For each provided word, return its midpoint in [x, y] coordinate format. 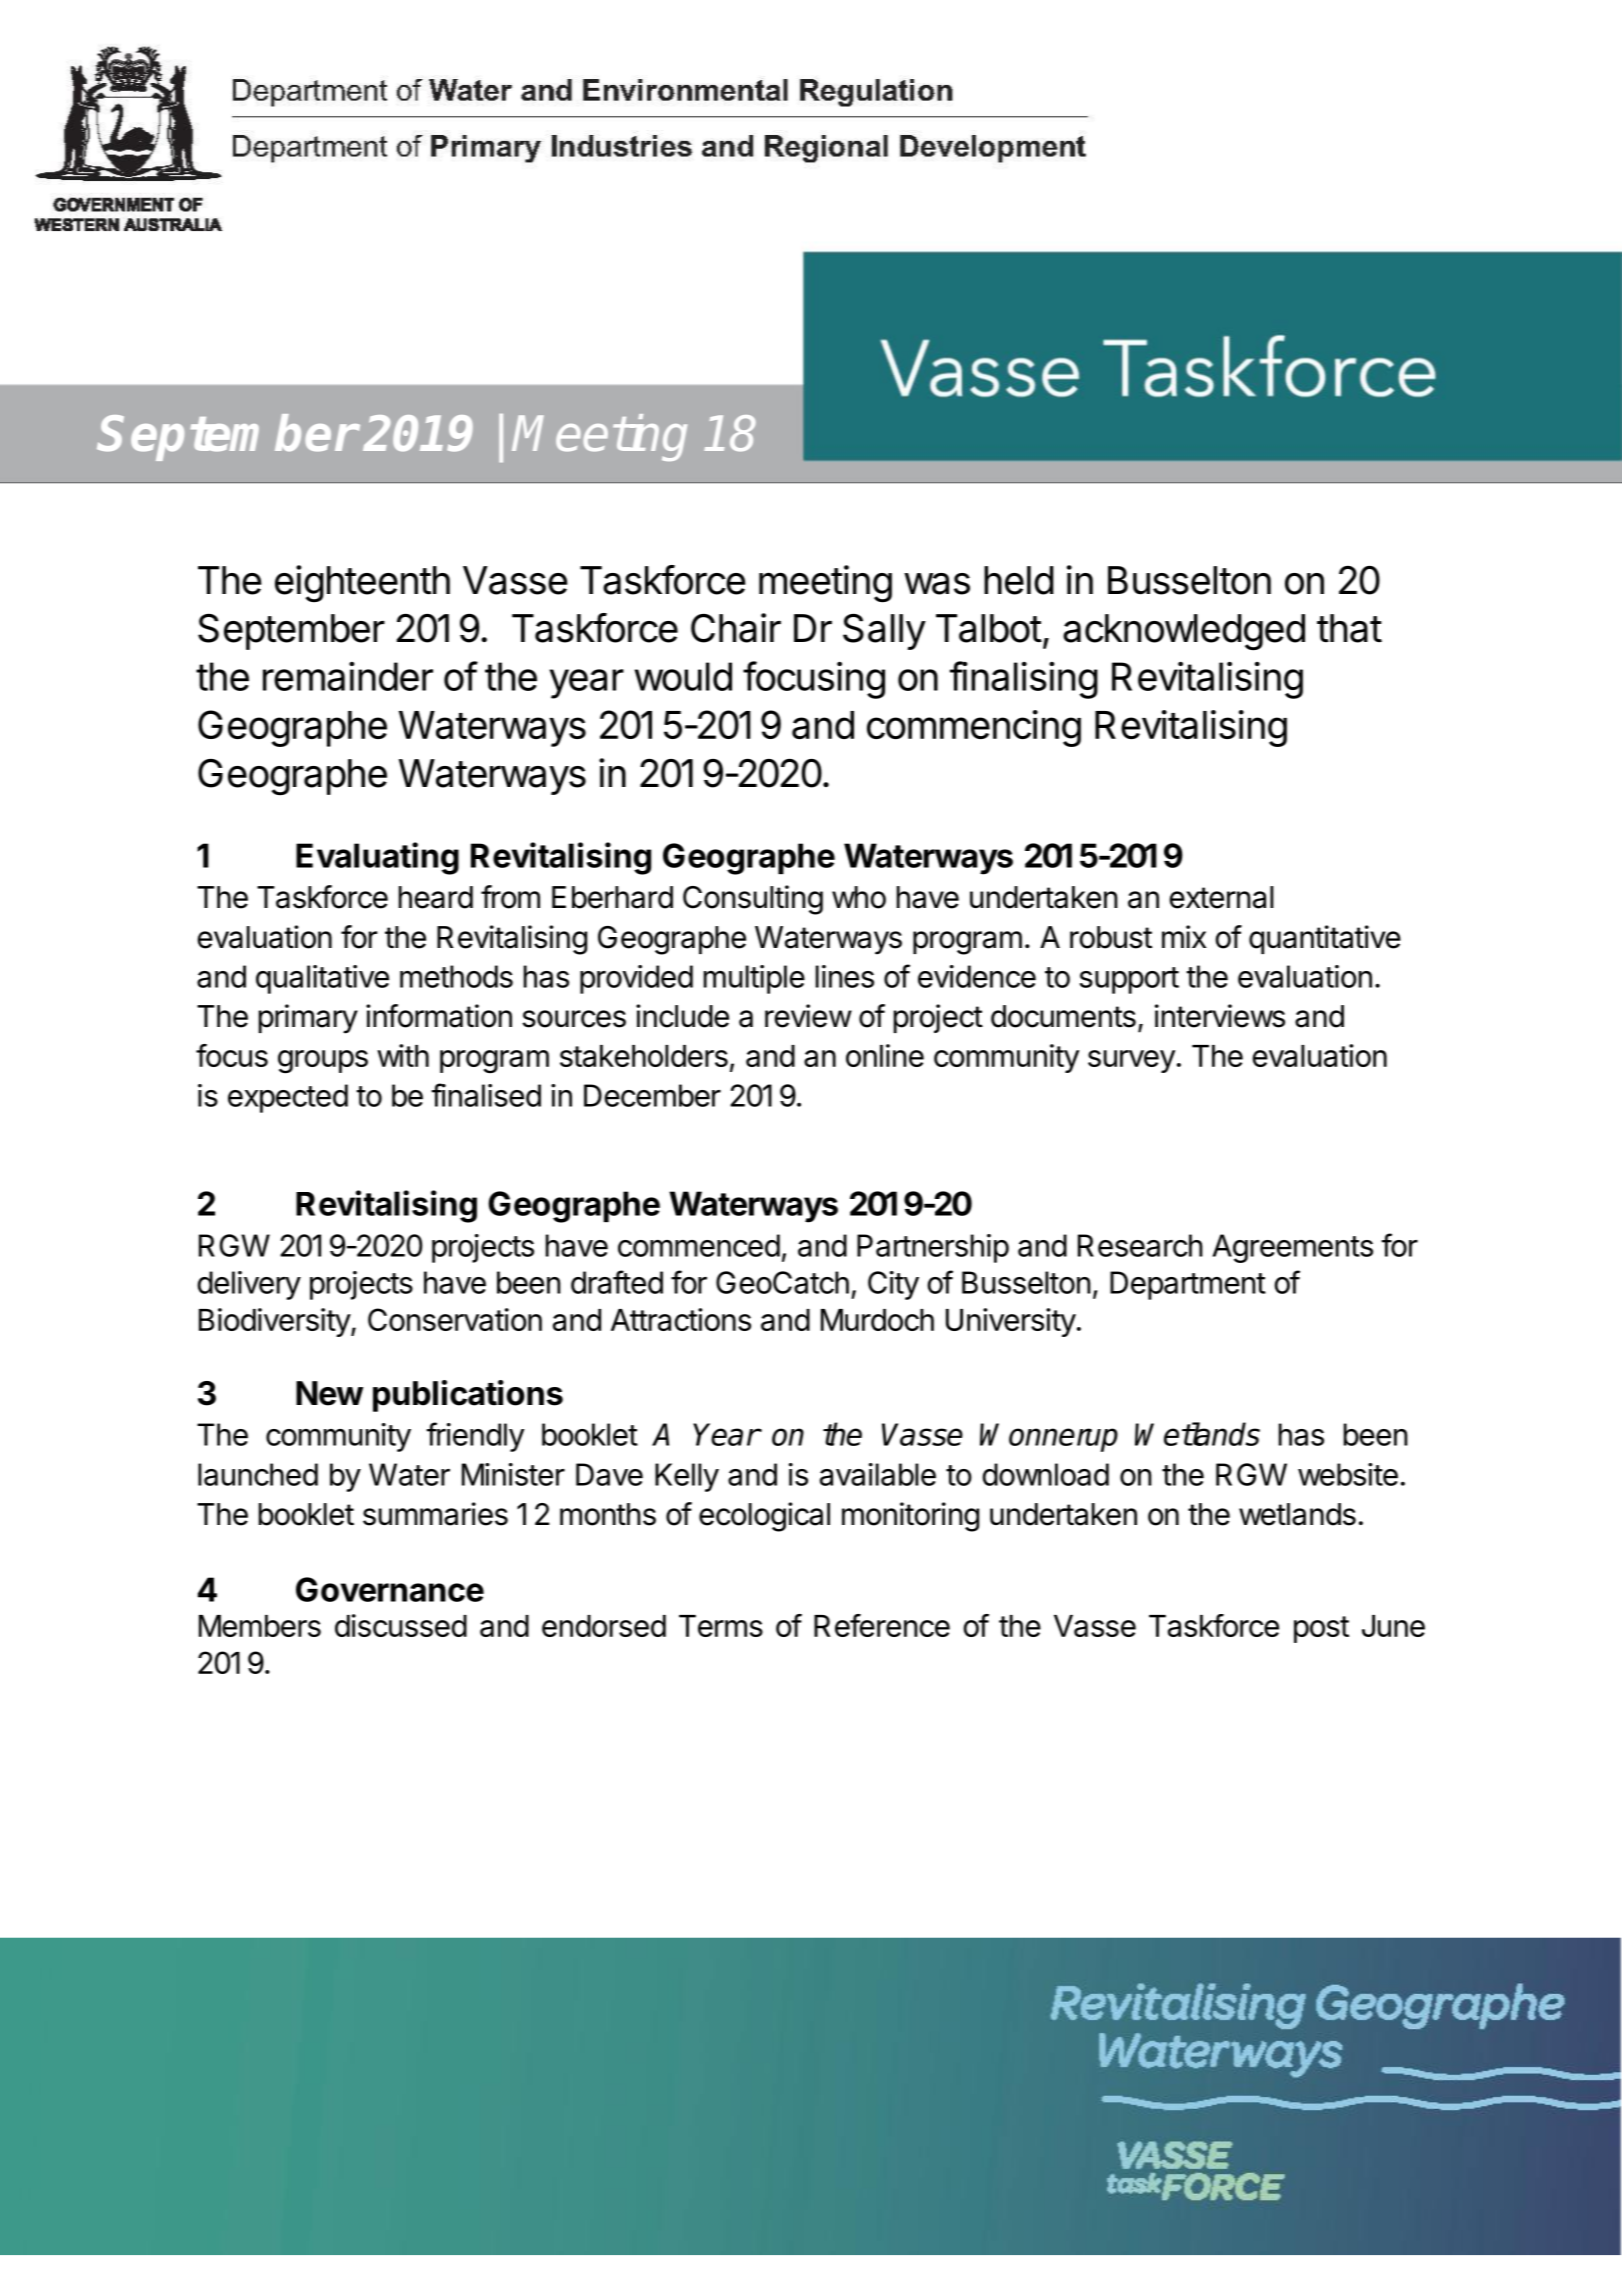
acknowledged [1184, 632]
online [885, 1055]
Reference [882, 1625]
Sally [884, 631]
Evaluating [377, 858]
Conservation [455, 1319]
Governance [390, 1589]
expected [288, 1098]
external [1222, 897]
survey [1131, 1061]
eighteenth [362, 584]
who [859, 897]
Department [1188, 1285]
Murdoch [877, 1320]
